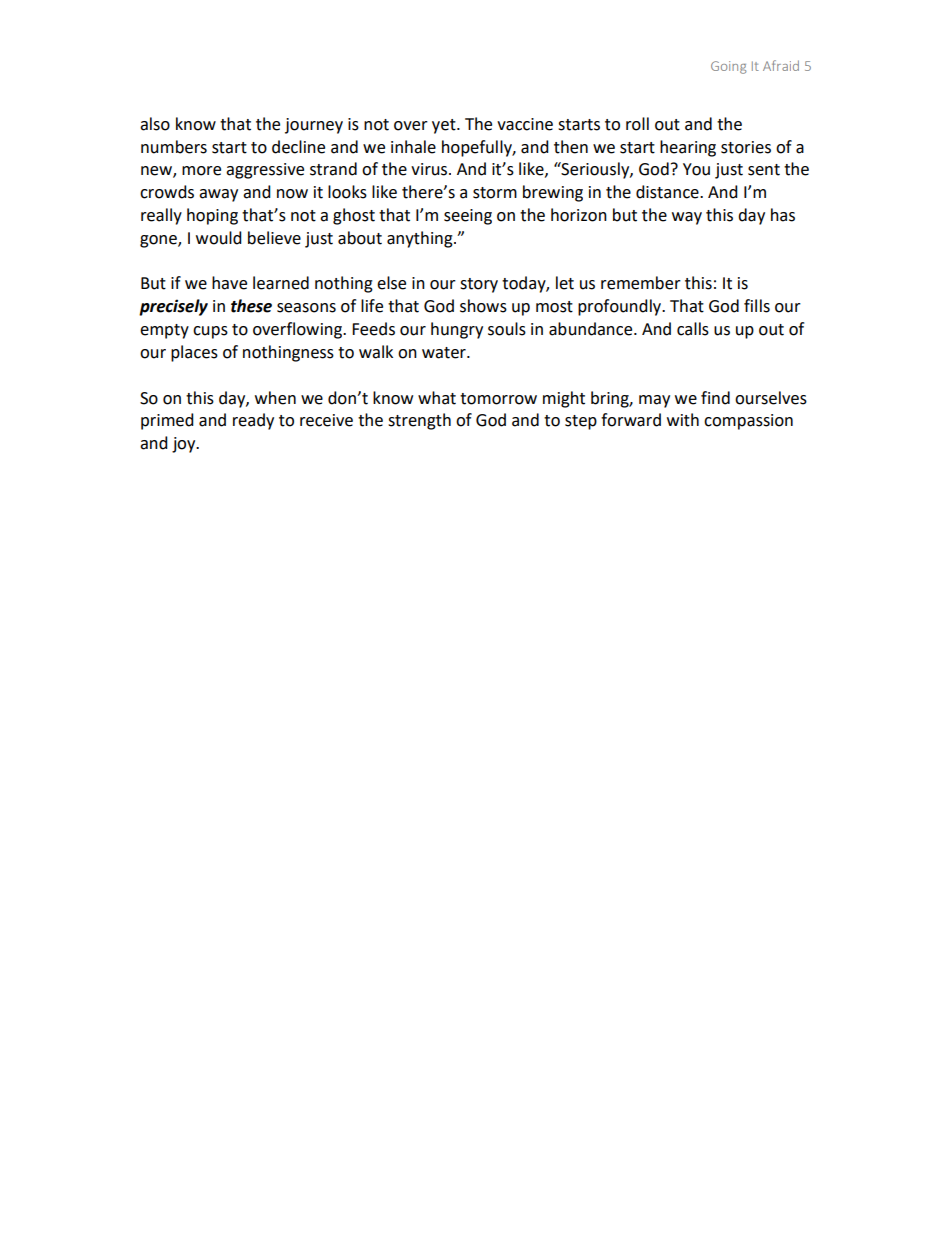 The height and width of the screenshot is (1233, 952). Describe the element at coordinates (728, 67) in the screenshot. I see `Going` at that location.
